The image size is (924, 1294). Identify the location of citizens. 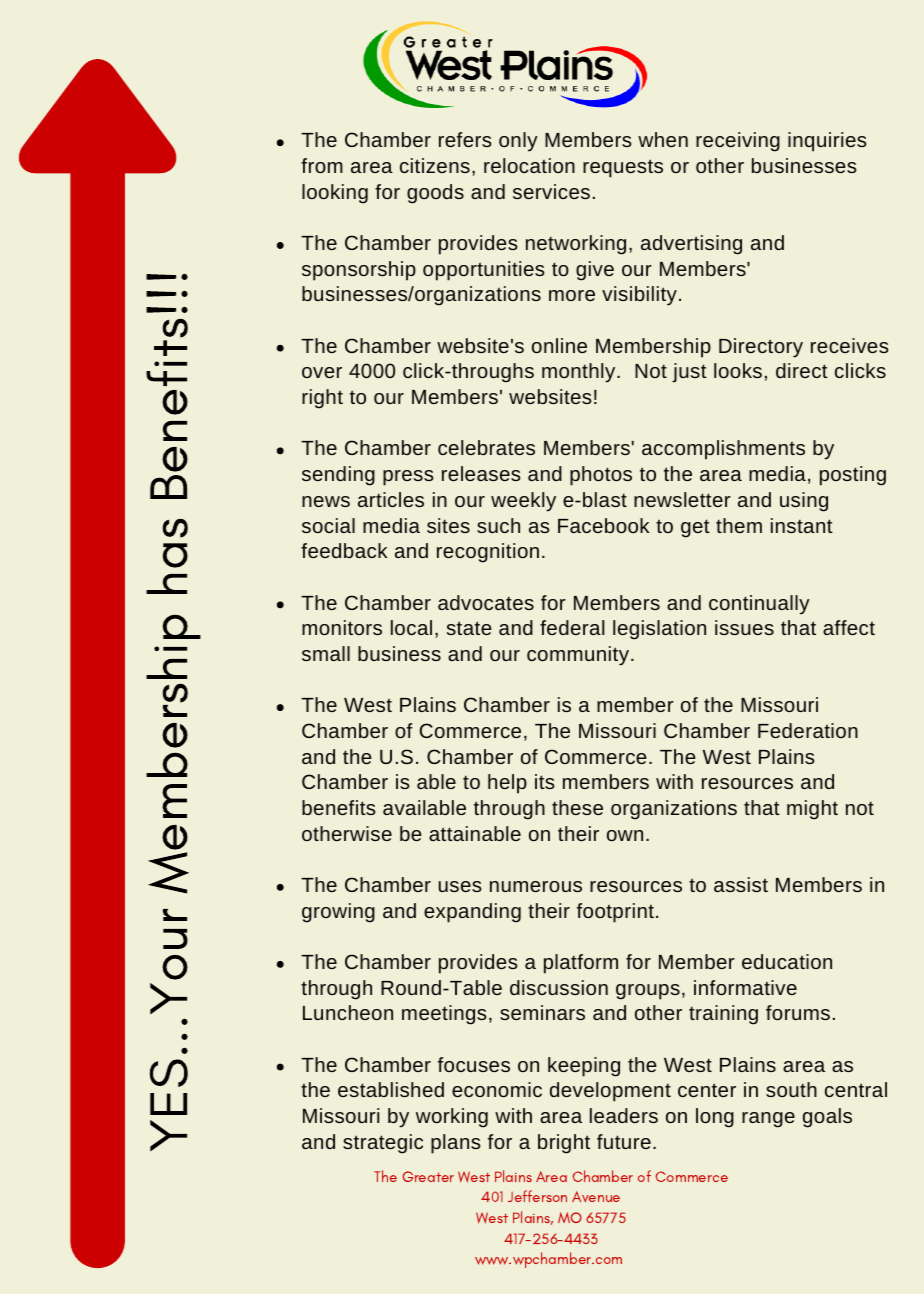
(435, 165).
